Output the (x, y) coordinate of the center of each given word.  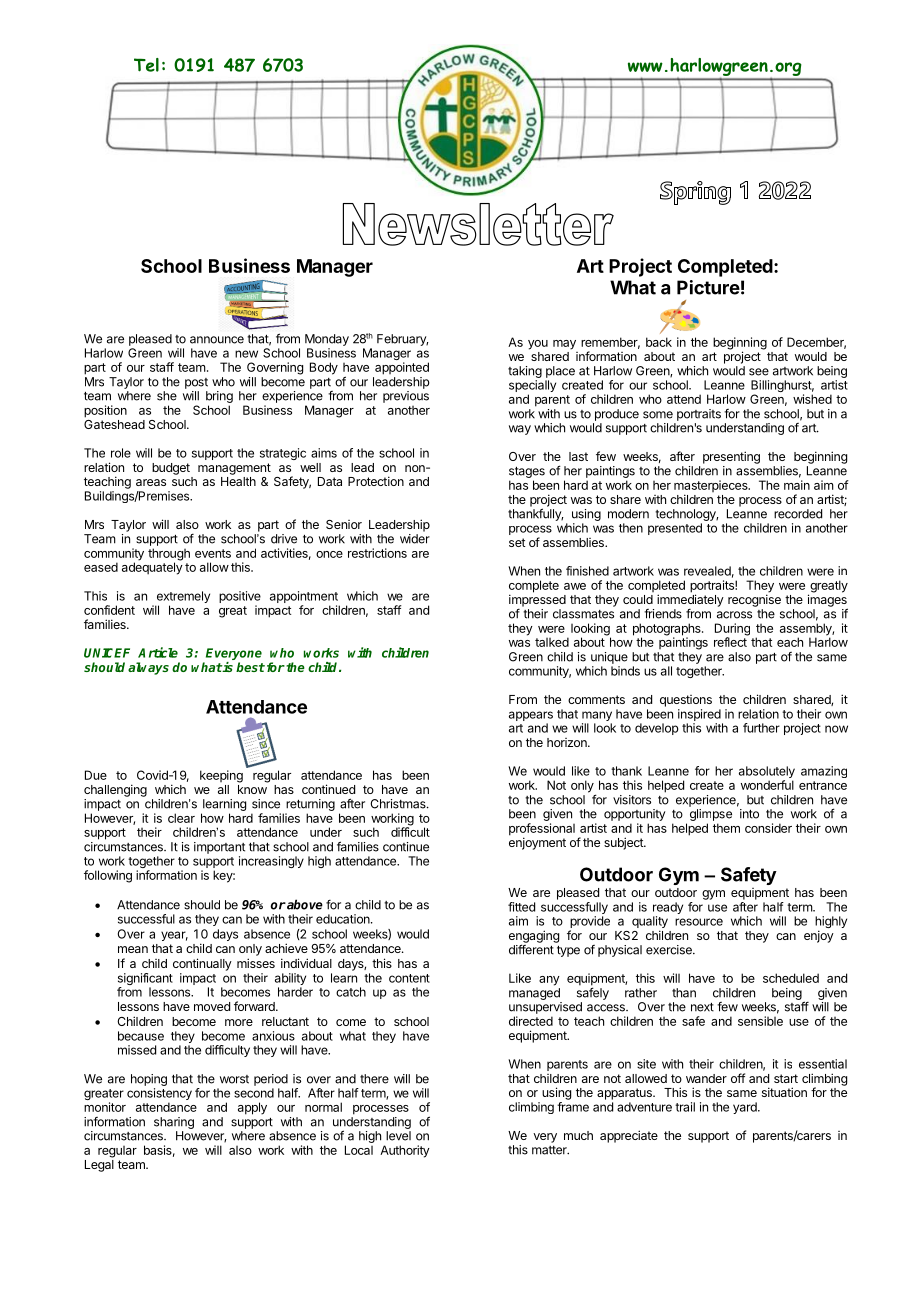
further (761, 728)
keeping (221, 776)
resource (699, 922)
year (174, 936)
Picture (708, 287)
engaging (534, 937)
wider (415, 539)
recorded (798, 514)
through (169, 555)
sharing (174, 1123)
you (538, 345)
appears (531, 716)
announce (217, 340)
